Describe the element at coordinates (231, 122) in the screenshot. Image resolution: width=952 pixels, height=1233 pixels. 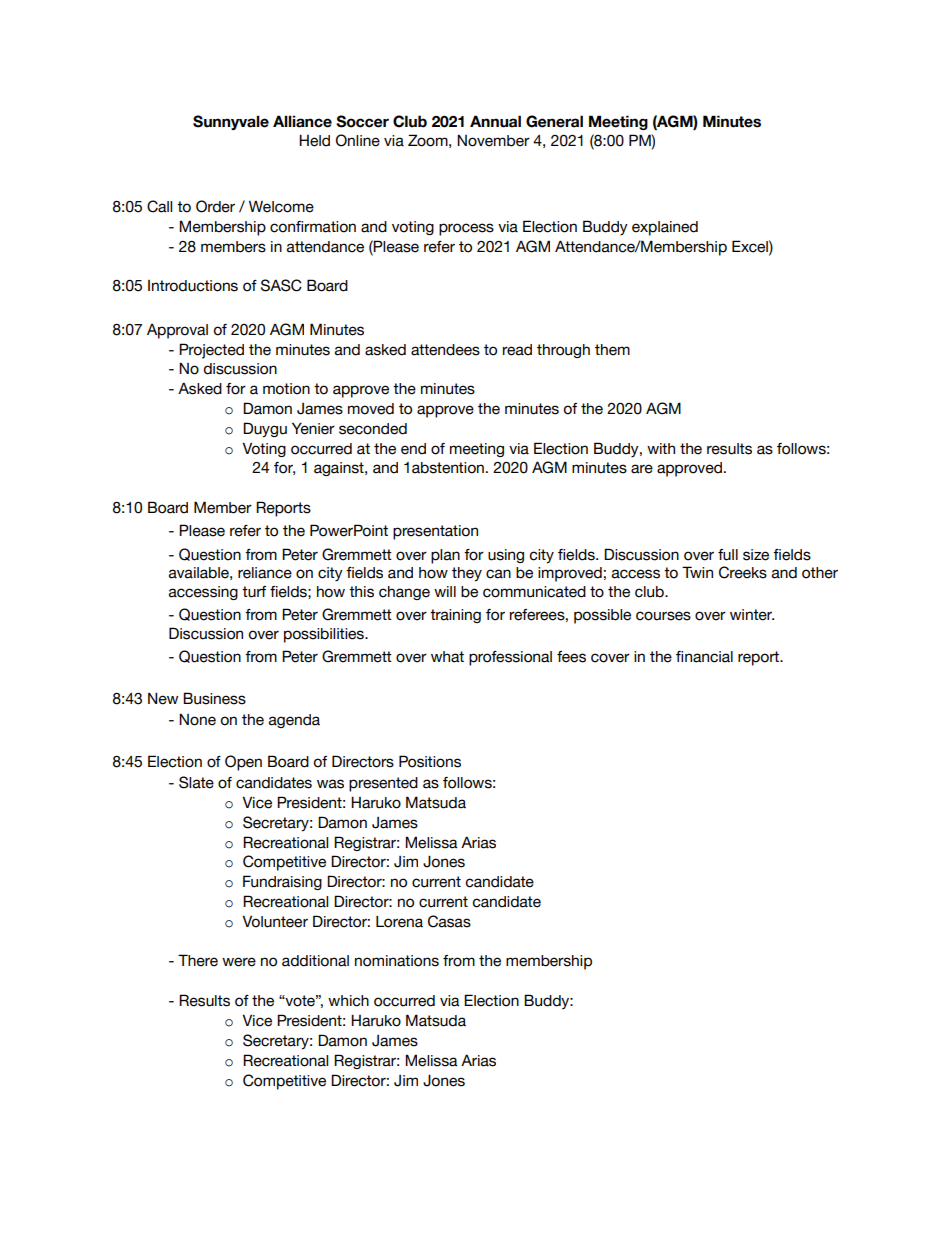
I see `Sunnyvale` at that location.
